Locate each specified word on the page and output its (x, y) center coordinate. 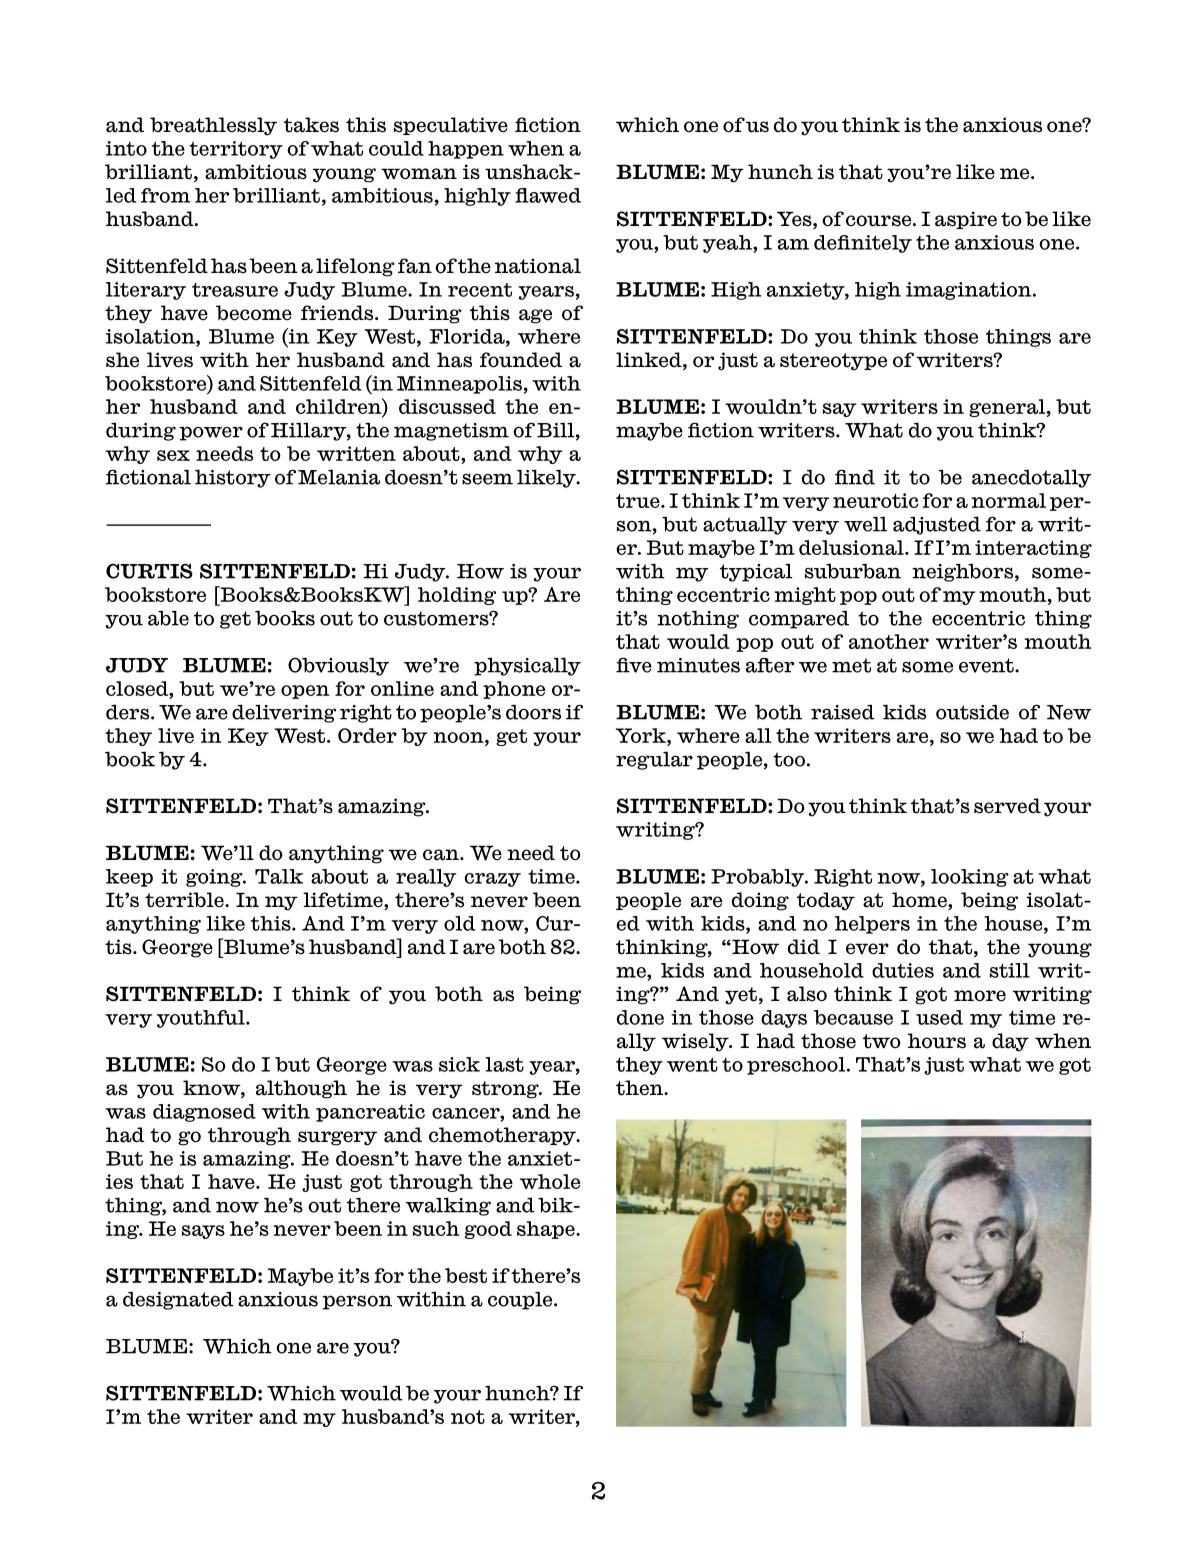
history (233, 479)
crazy (492, 880)
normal (1008, 500)
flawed (548, 195)
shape (547, 1230)
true (639, 501)
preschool (797, 1066)
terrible (185, 900)
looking (970, 878)
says (203, 1232)
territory (236, 150)
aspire (966, 220)
